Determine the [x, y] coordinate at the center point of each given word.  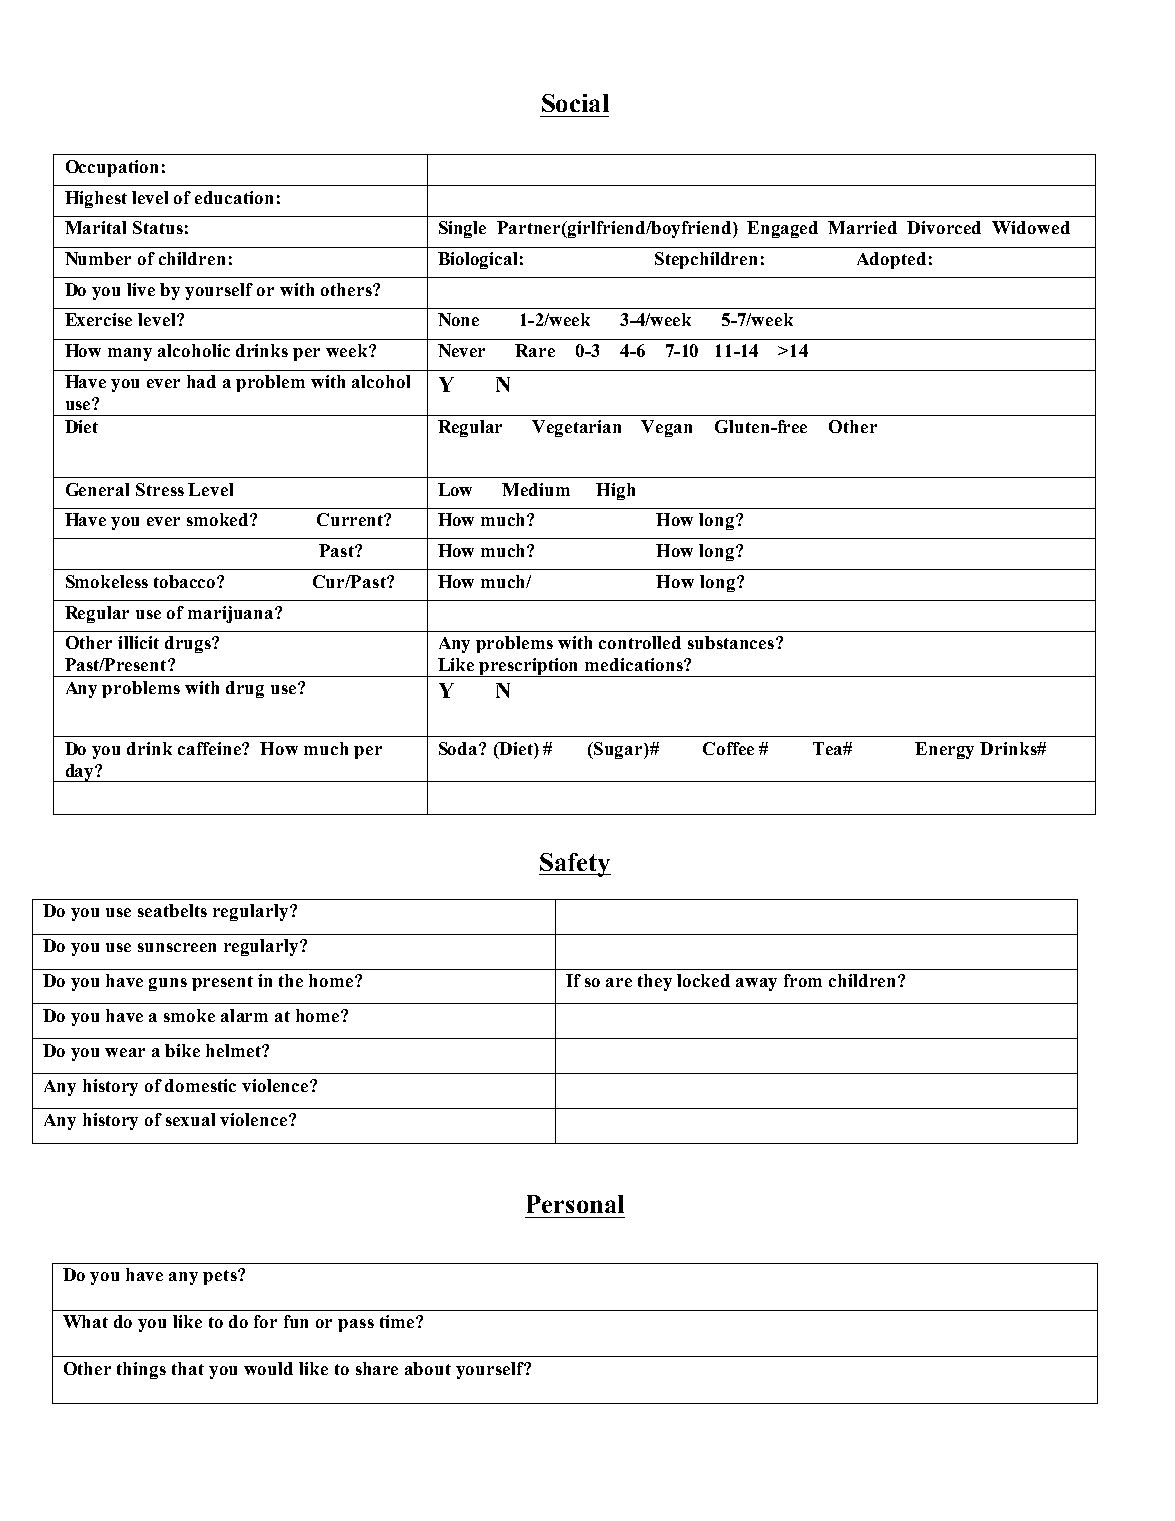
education [234, 197]
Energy [944, 750]
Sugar [619, 750]
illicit [138, 642]
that [188, 1368]
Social [575, 103]
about [428, 1368]
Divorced [944, 227]
